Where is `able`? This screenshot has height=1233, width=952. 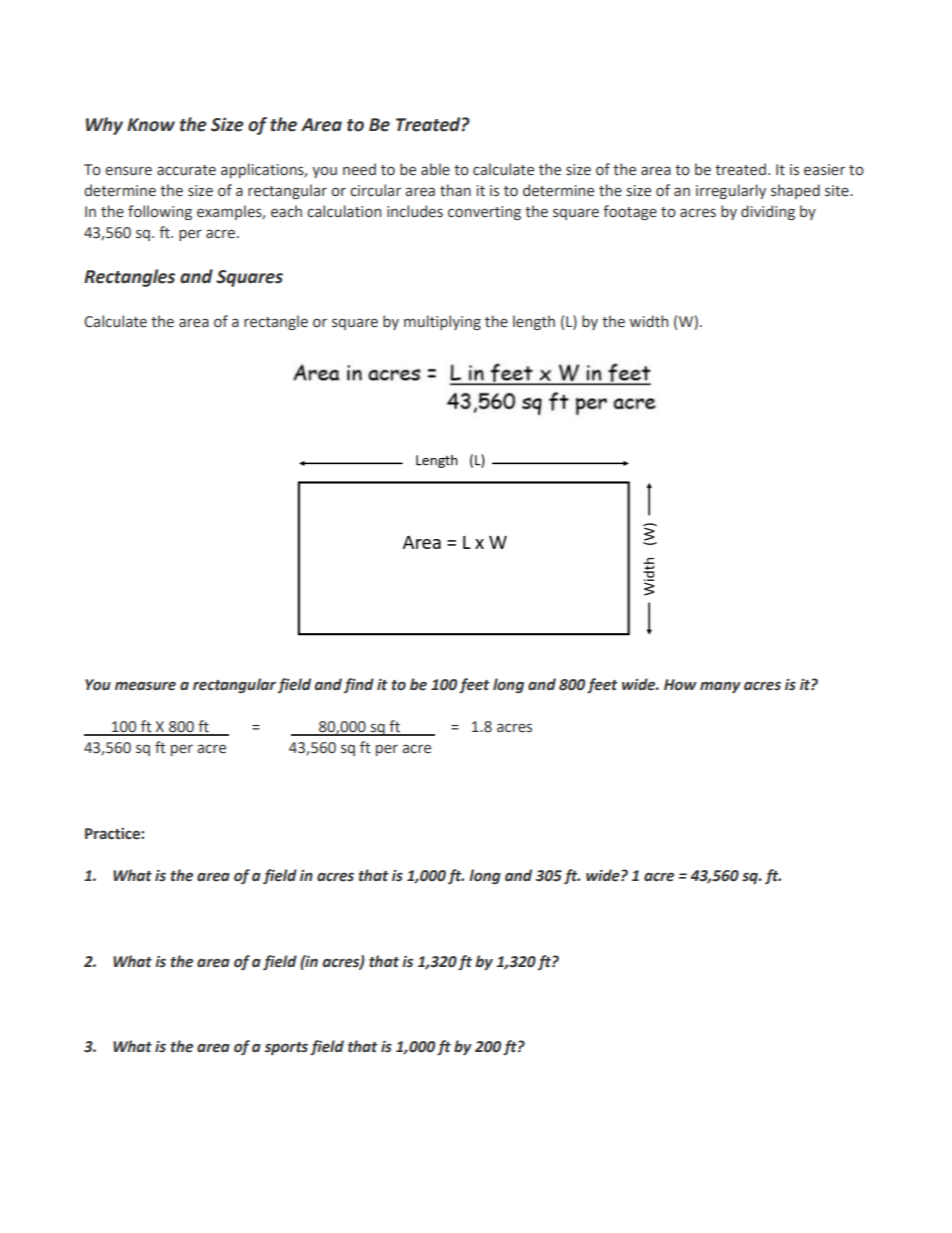
able is located at coordinates (435, 169).
